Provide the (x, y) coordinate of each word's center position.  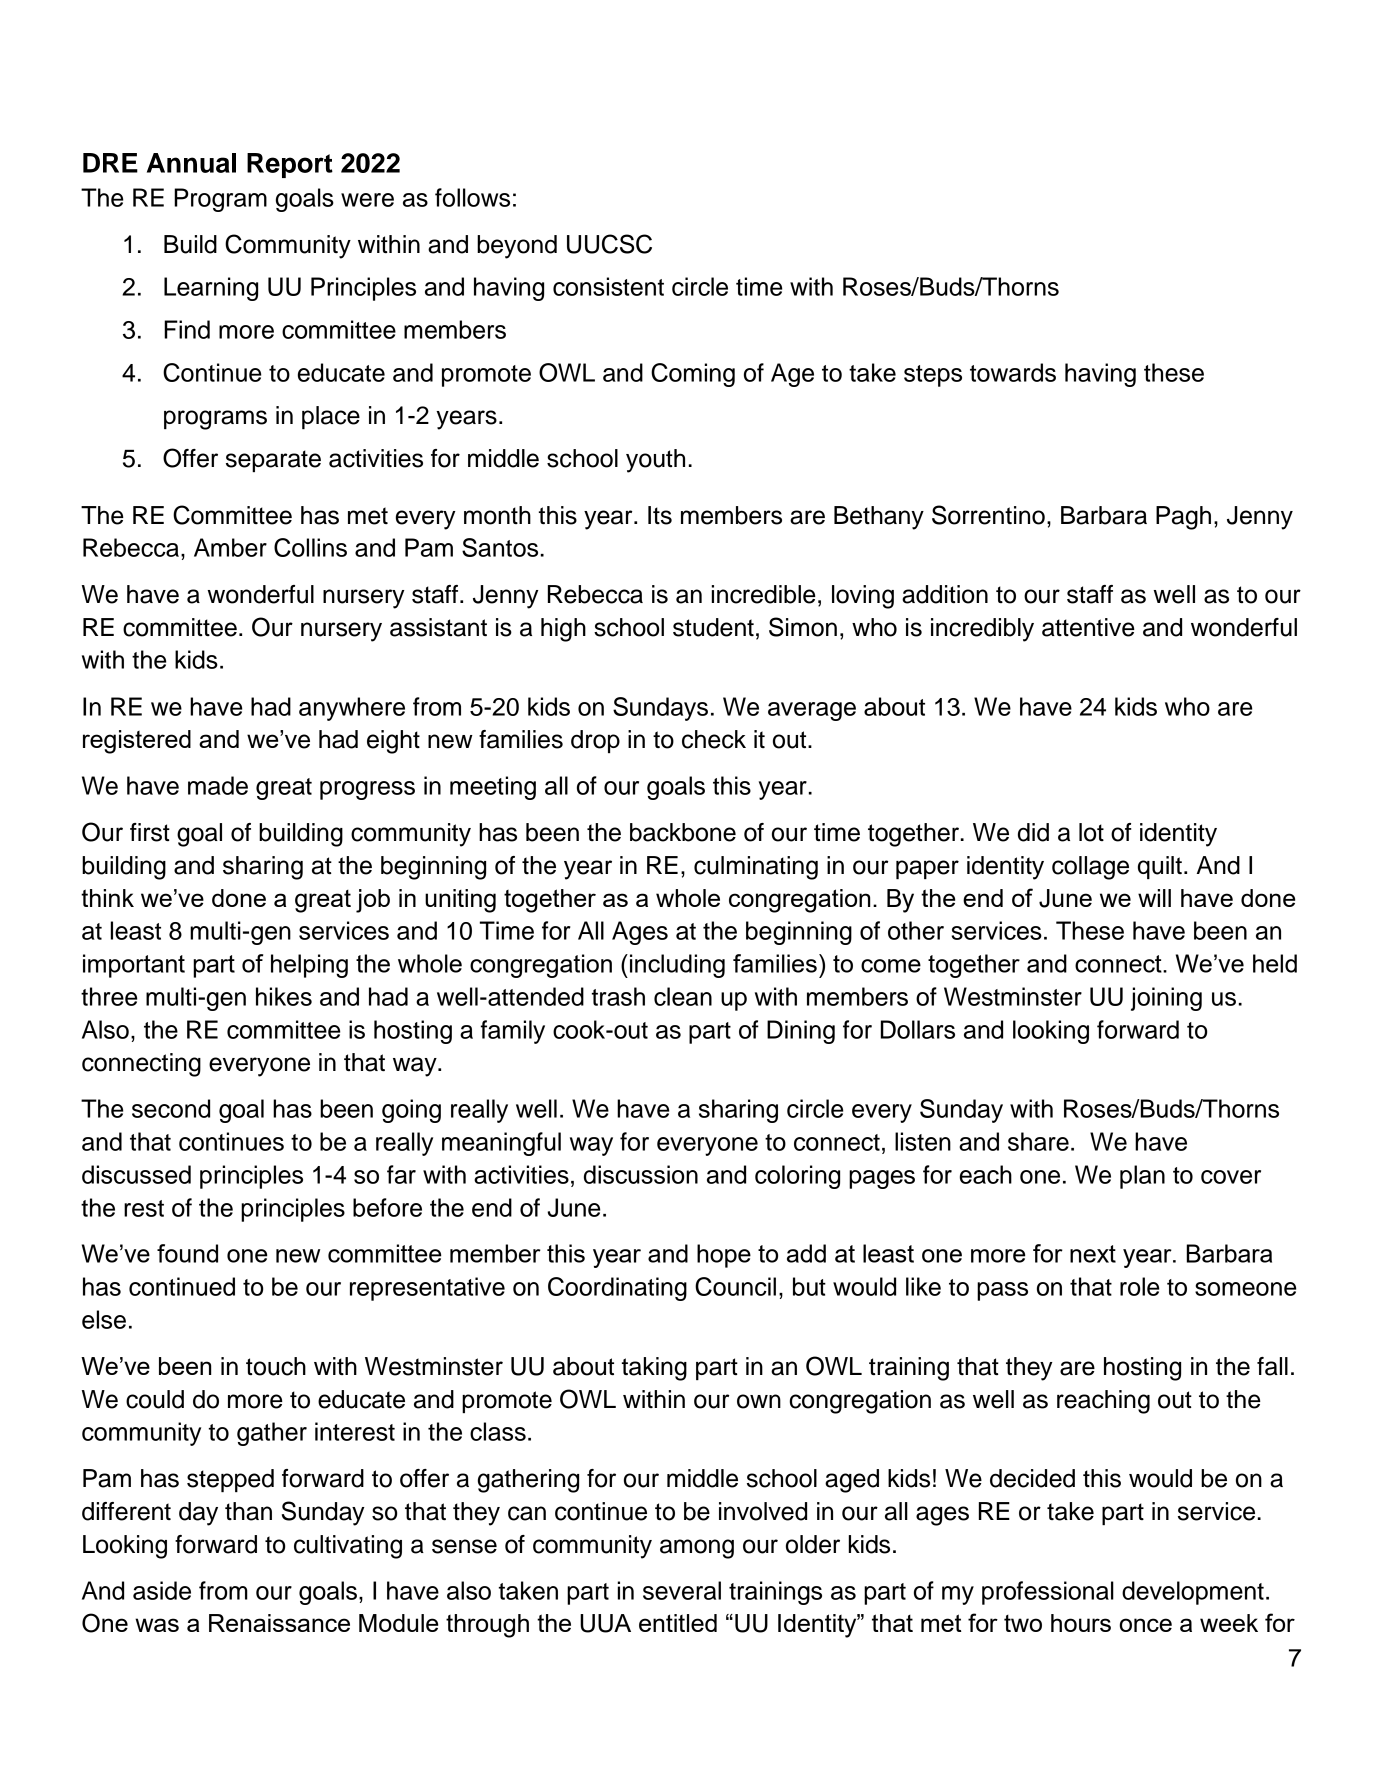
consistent (608, 286)
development (1193, 1593)
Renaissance (279, 1623)
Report (290, 165)
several (682, 1590)
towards (1013, 372)
